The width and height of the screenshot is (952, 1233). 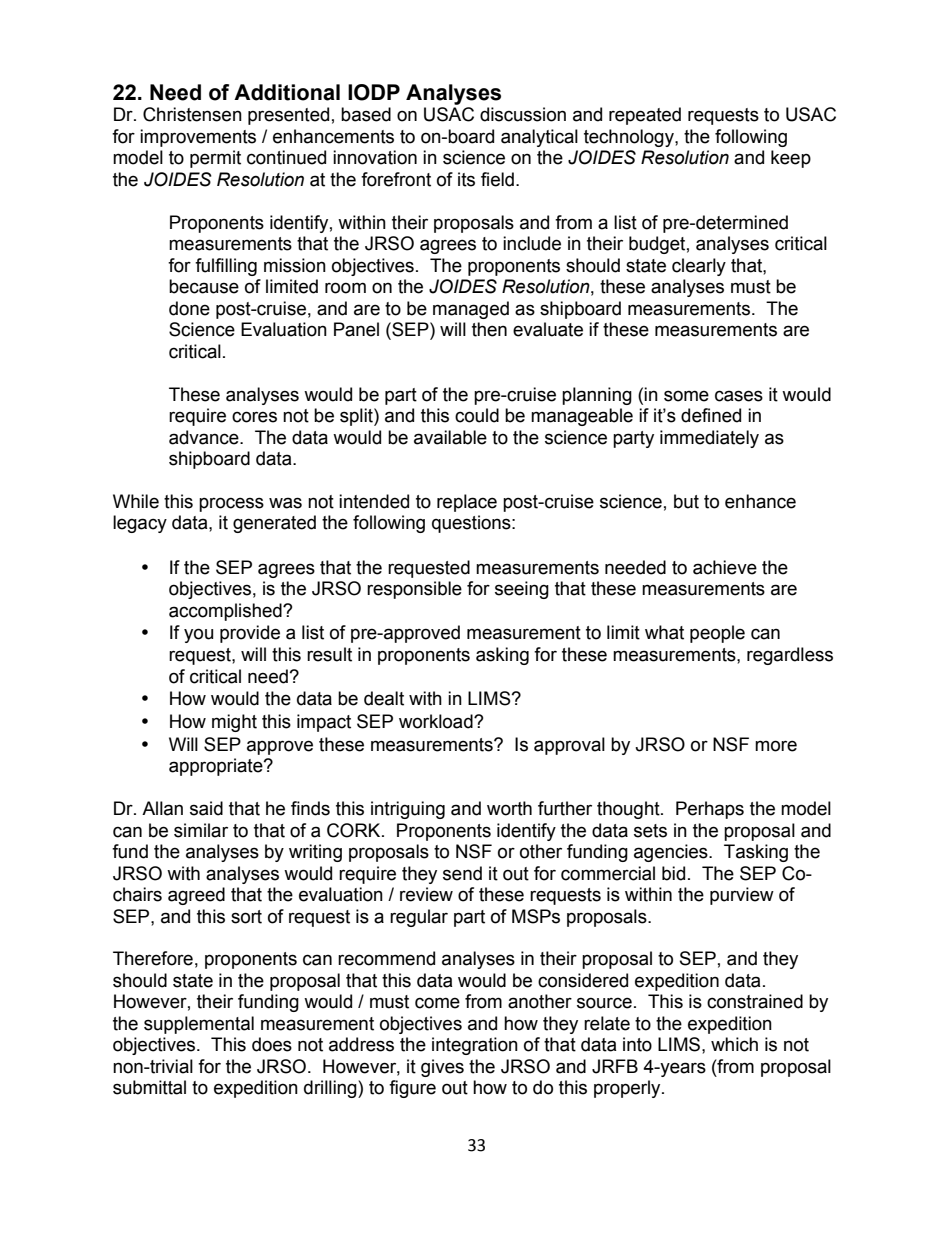 What do you see at coordinates (226, 612) in the screenshot?
I see `accomplished` at bounding box center [226, 612].
